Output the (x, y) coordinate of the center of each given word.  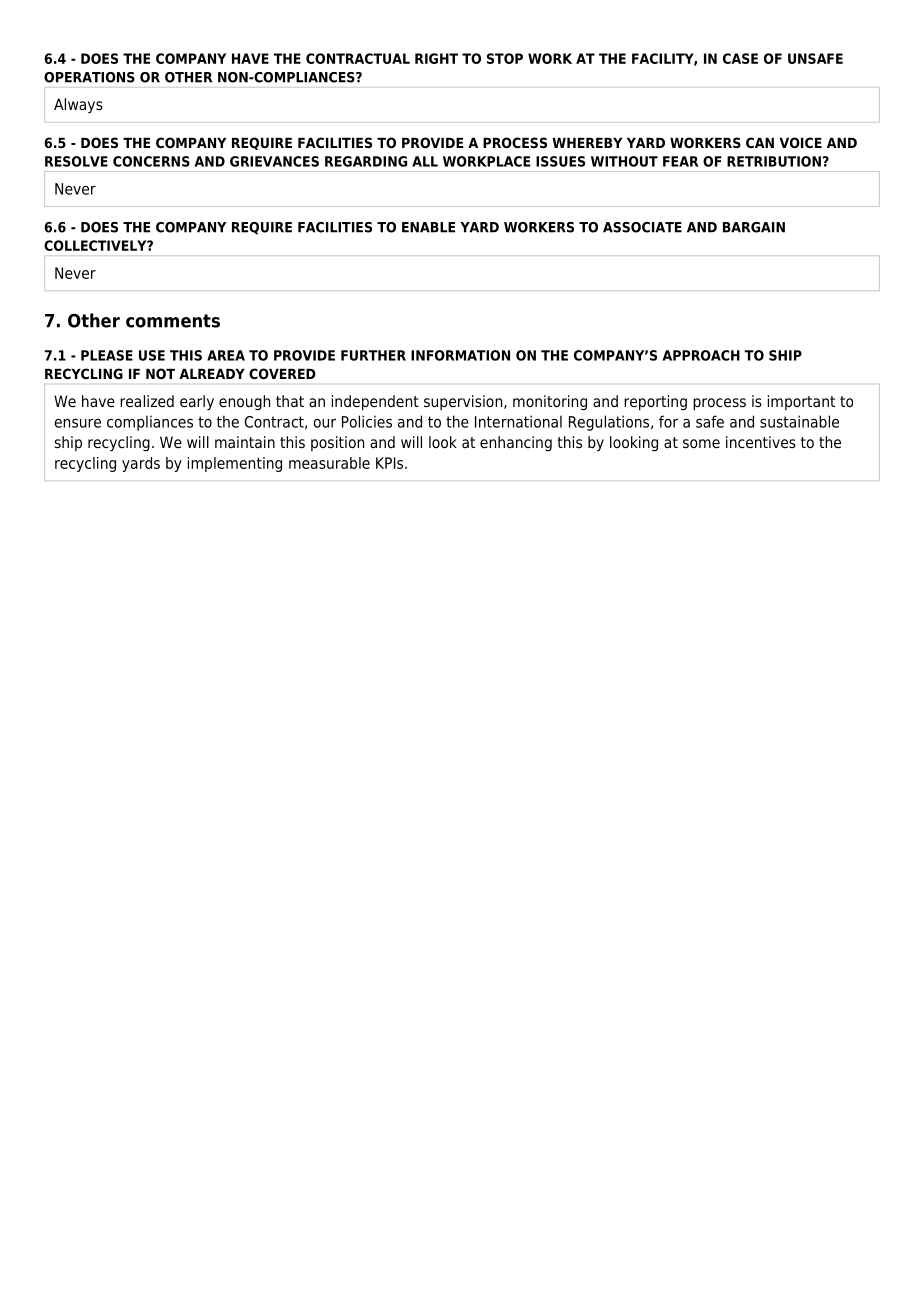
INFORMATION (460, 355)
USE (152, 355)
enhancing (516, 444)
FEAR (680, 161)
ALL (425, 161)
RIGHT (436, 58)
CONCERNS (151, 161)
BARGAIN (754, 227)
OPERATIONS (89, 77)
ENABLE (428, 227)
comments (173, 321)
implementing (235, 464)
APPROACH (701, 355)
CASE (740, 58)
